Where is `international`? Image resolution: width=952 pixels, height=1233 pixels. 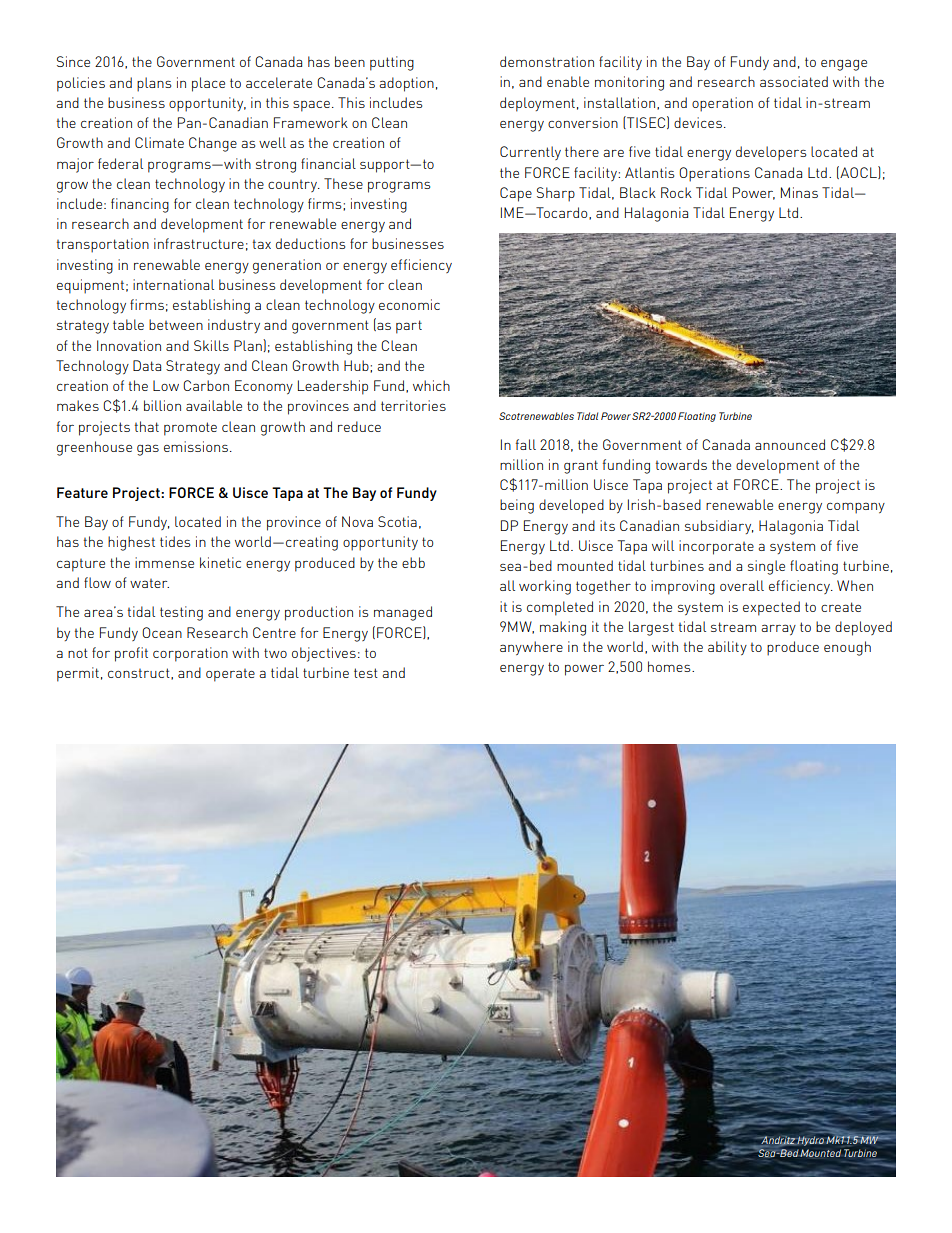
international is located at coordinates (173, 284).
